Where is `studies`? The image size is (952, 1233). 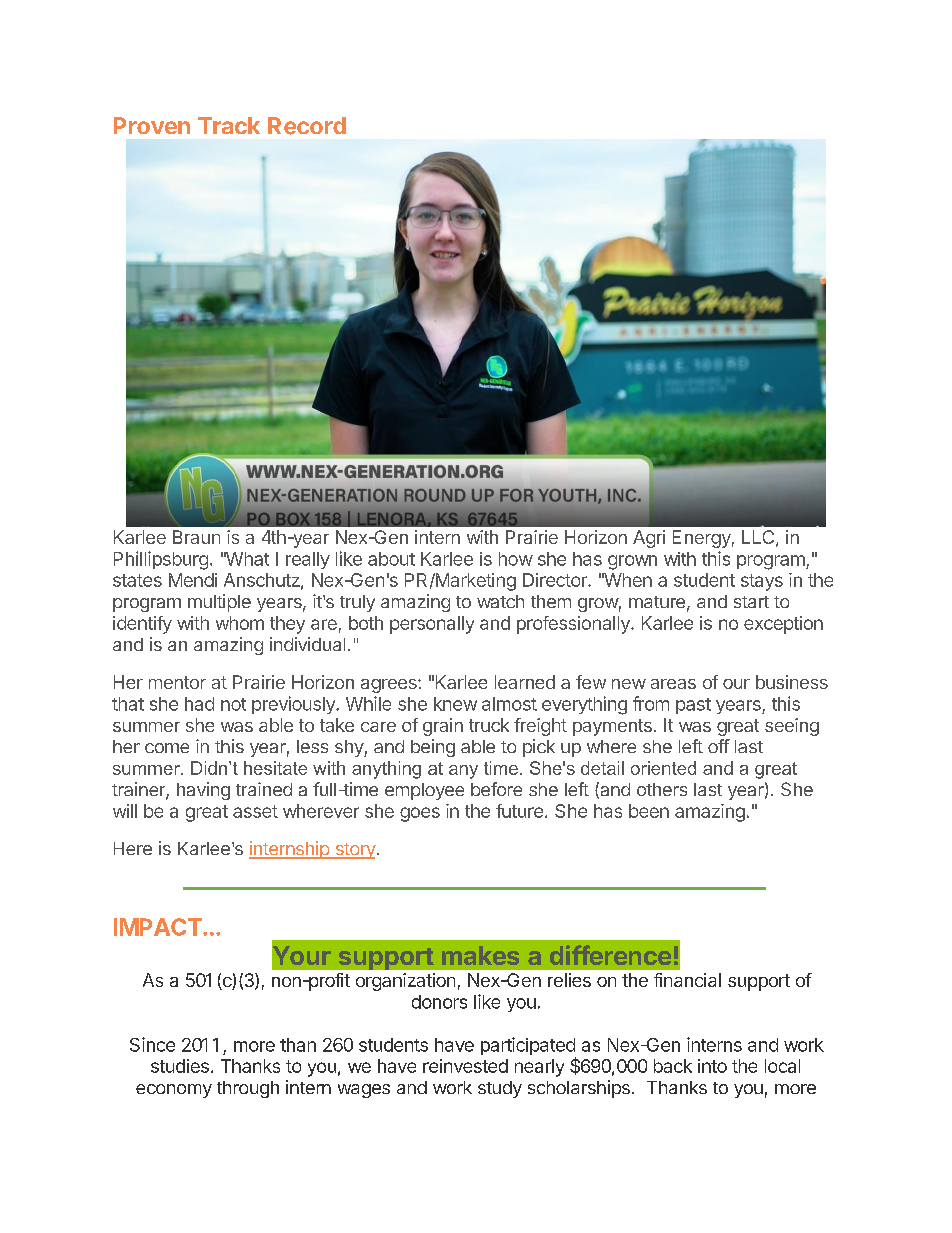 studies is located at coordinates (180, 1066).
